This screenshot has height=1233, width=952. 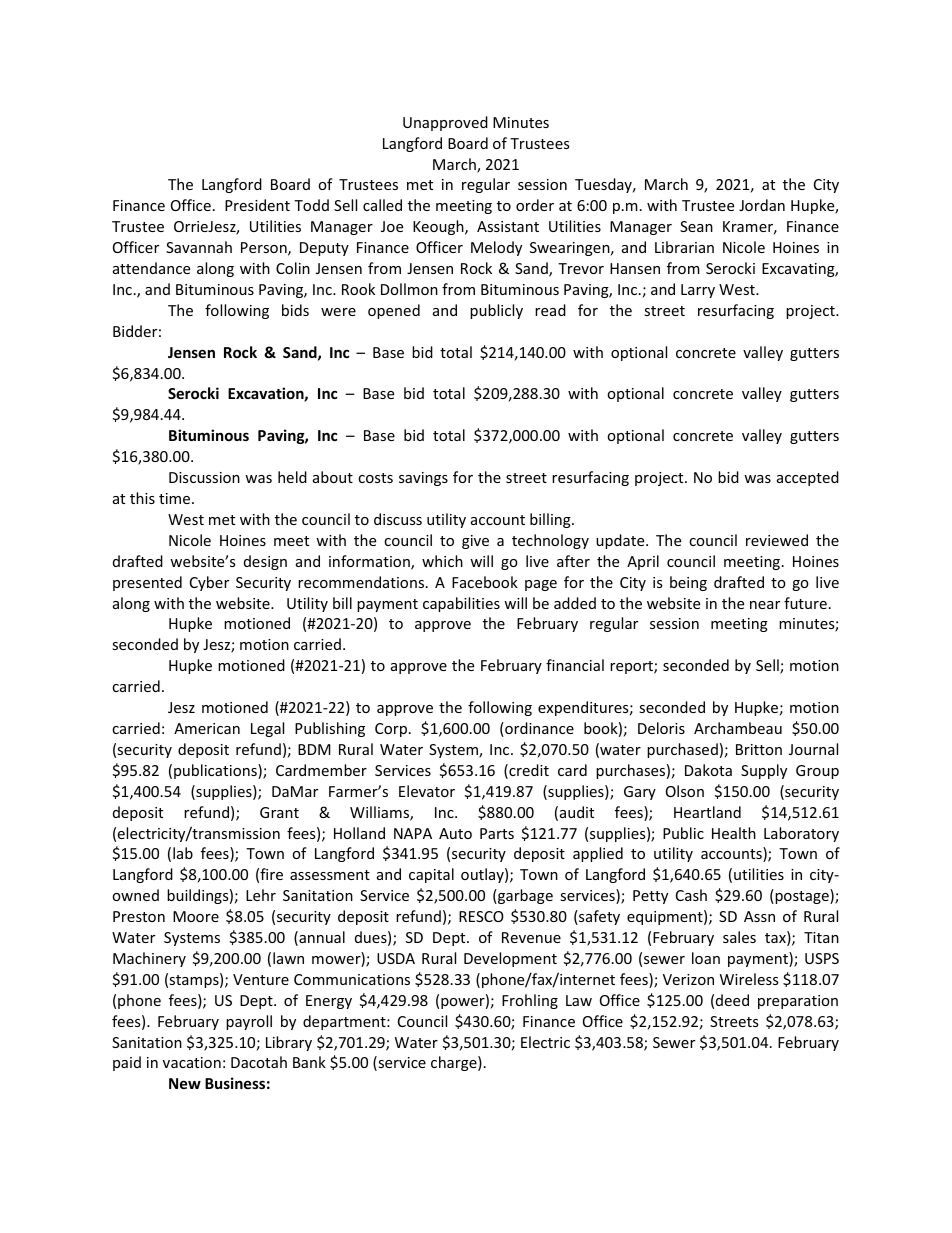 What do you see at coordinates (765, 605) in the screenshot?
I see `near` at bounding box center [765, 605].
